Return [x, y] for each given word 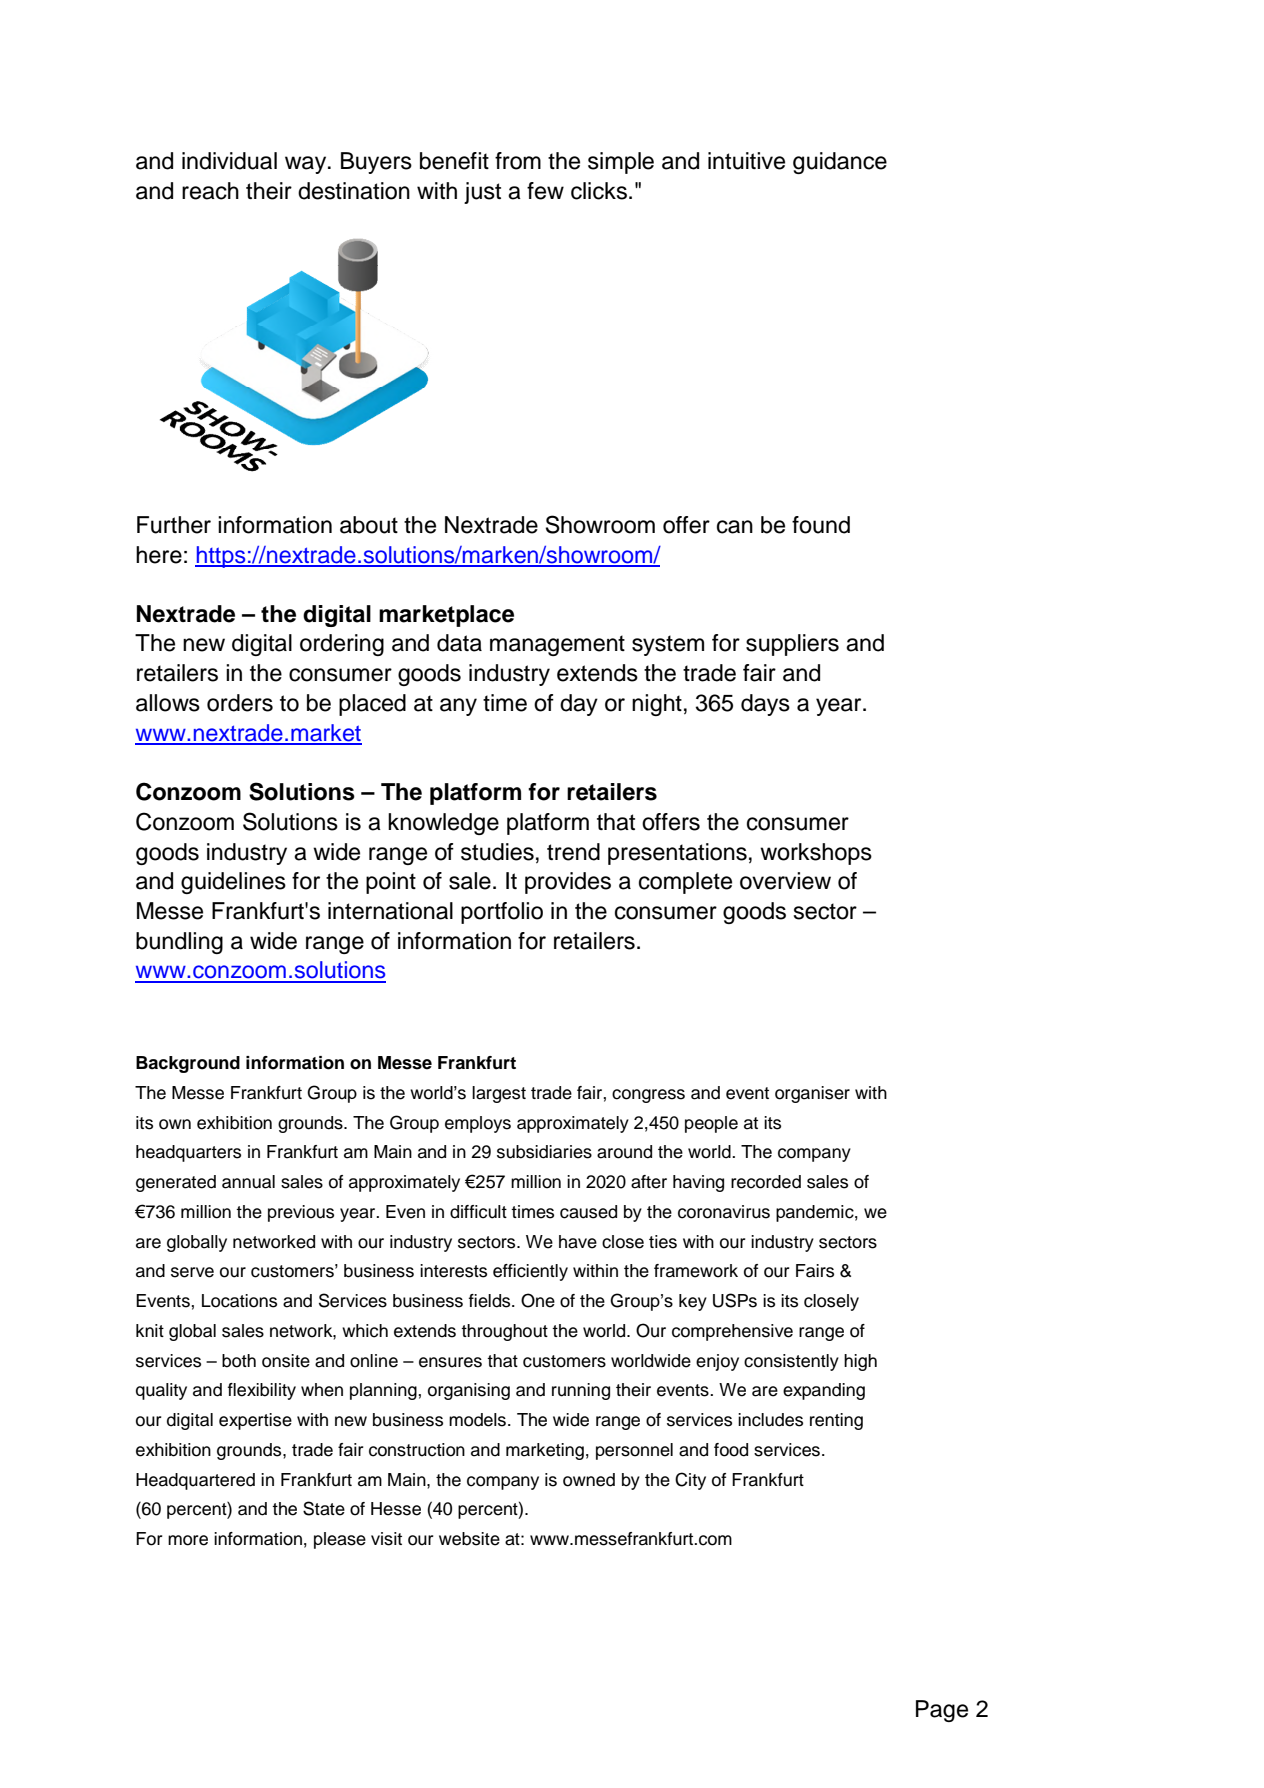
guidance [840, 163]
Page [942, 1711]
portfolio [502, 913]
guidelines [233, 883]
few [545, 191]
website [469, 1539]
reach [210, 191]
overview [785, 881]
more [188, 1540]
